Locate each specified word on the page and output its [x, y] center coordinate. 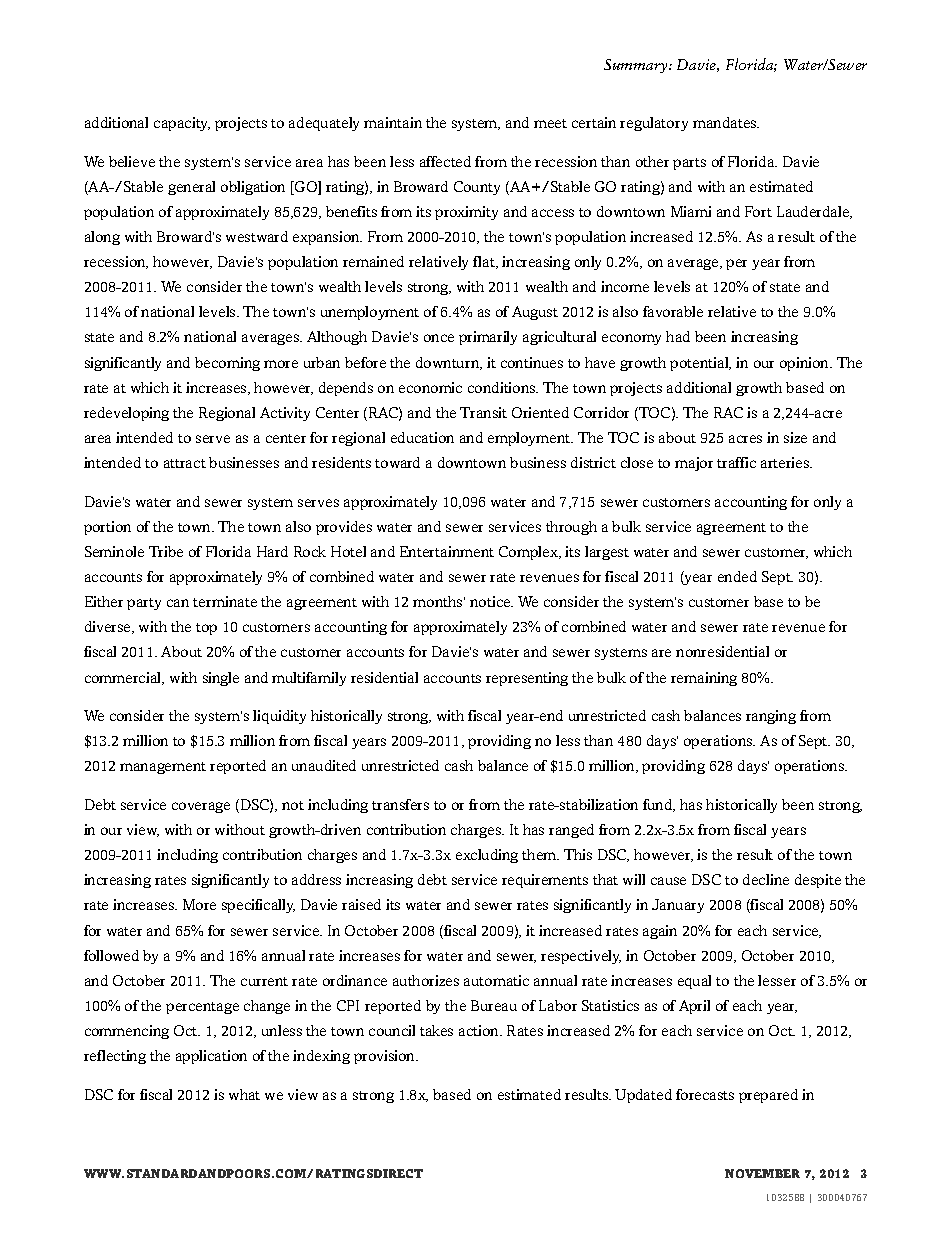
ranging [771, 717]
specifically [258, 906]
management [163, 768]
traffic [736, 462]
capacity [182, 124]
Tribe [166, 551]
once [439, 338]
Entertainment [447, 551]
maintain [393, 122]
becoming [227, 364]
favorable [673, 311]
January [678, 906]
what [244, 1094]
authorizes [426, 980]
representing [527, 679]
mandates [726, 122]
